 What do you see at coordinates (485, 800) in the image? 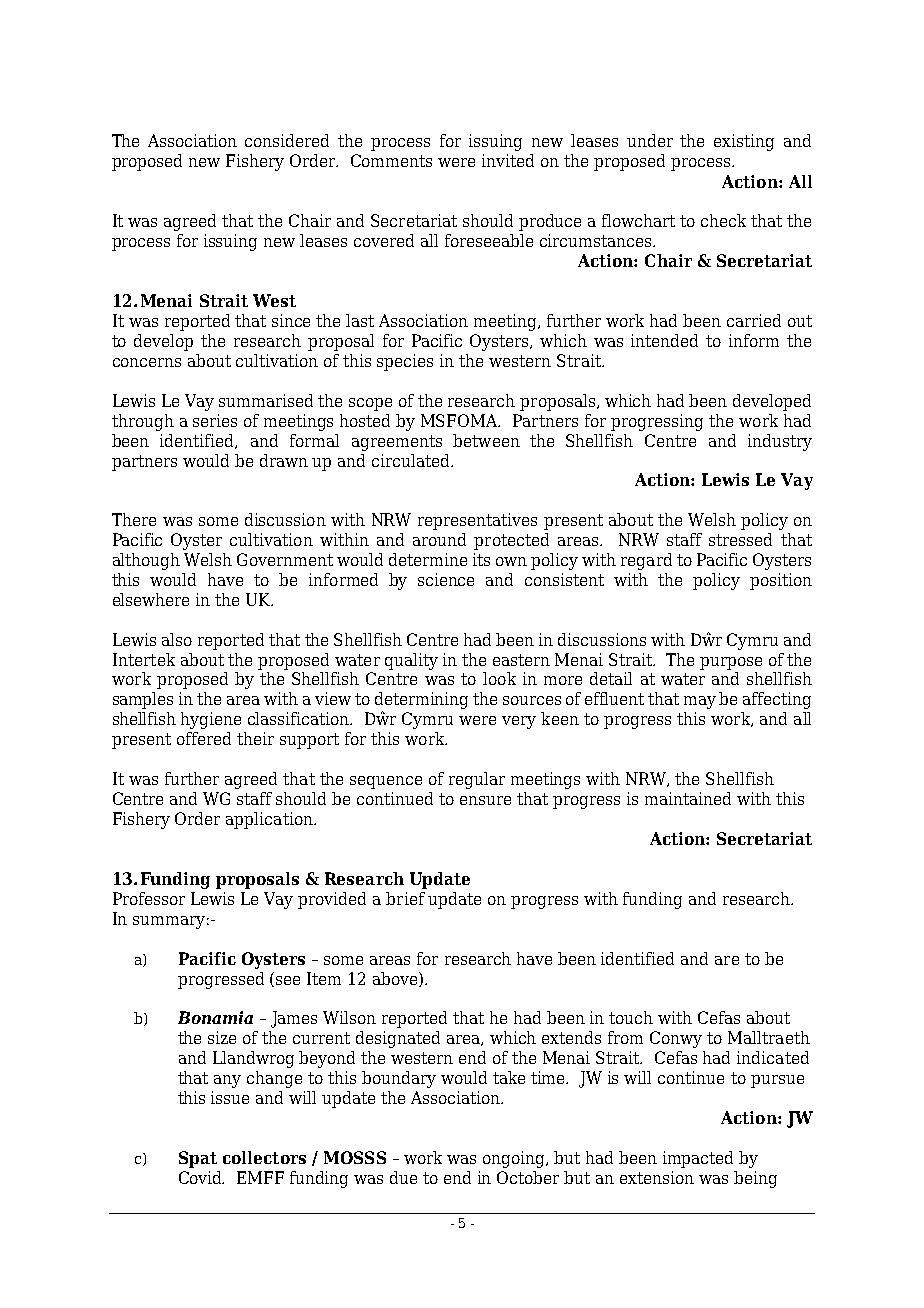
I see `ensure` at bounding box center [485, 800].
